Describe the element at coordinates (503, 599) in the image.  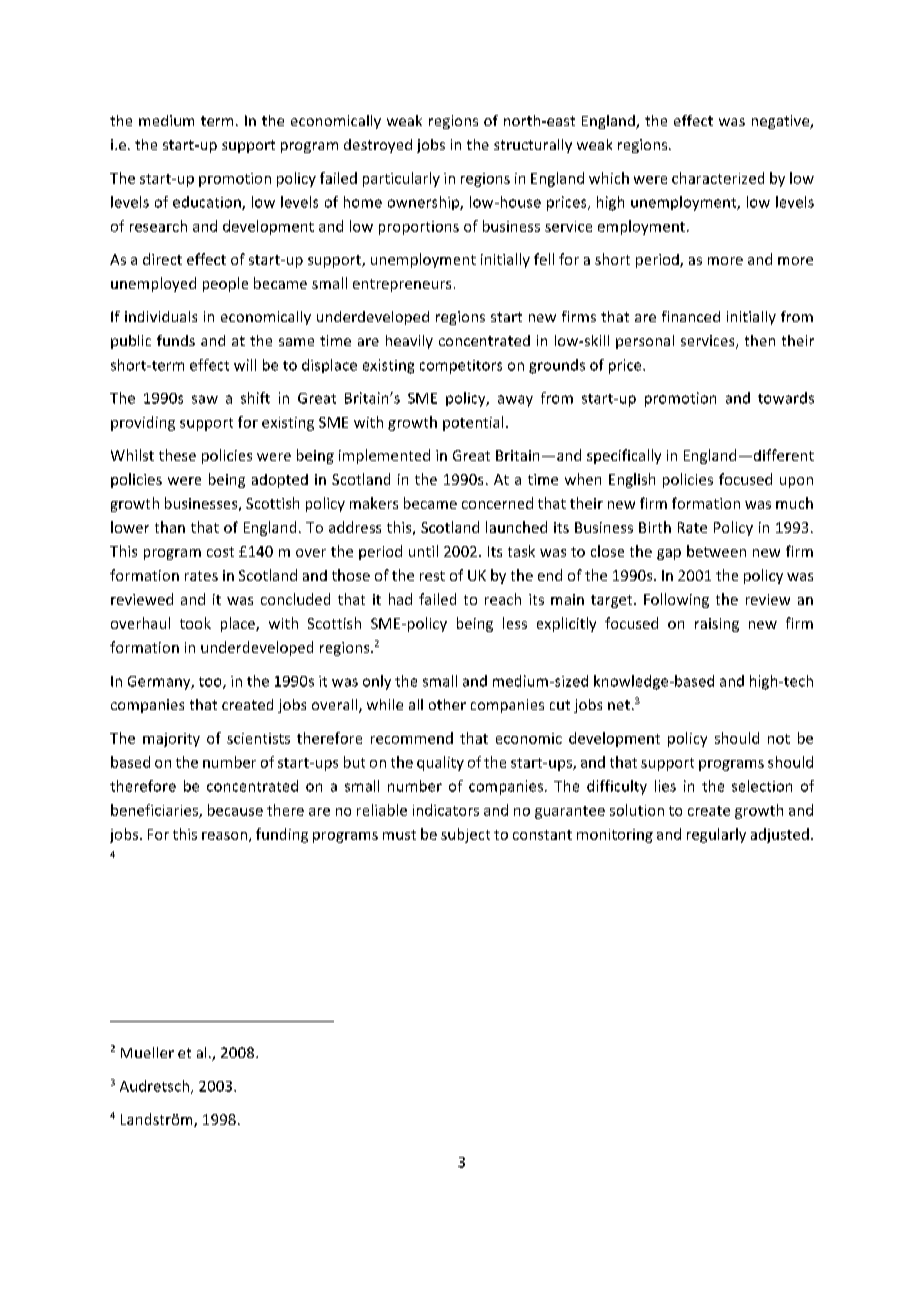
I see `reach` at that location.
